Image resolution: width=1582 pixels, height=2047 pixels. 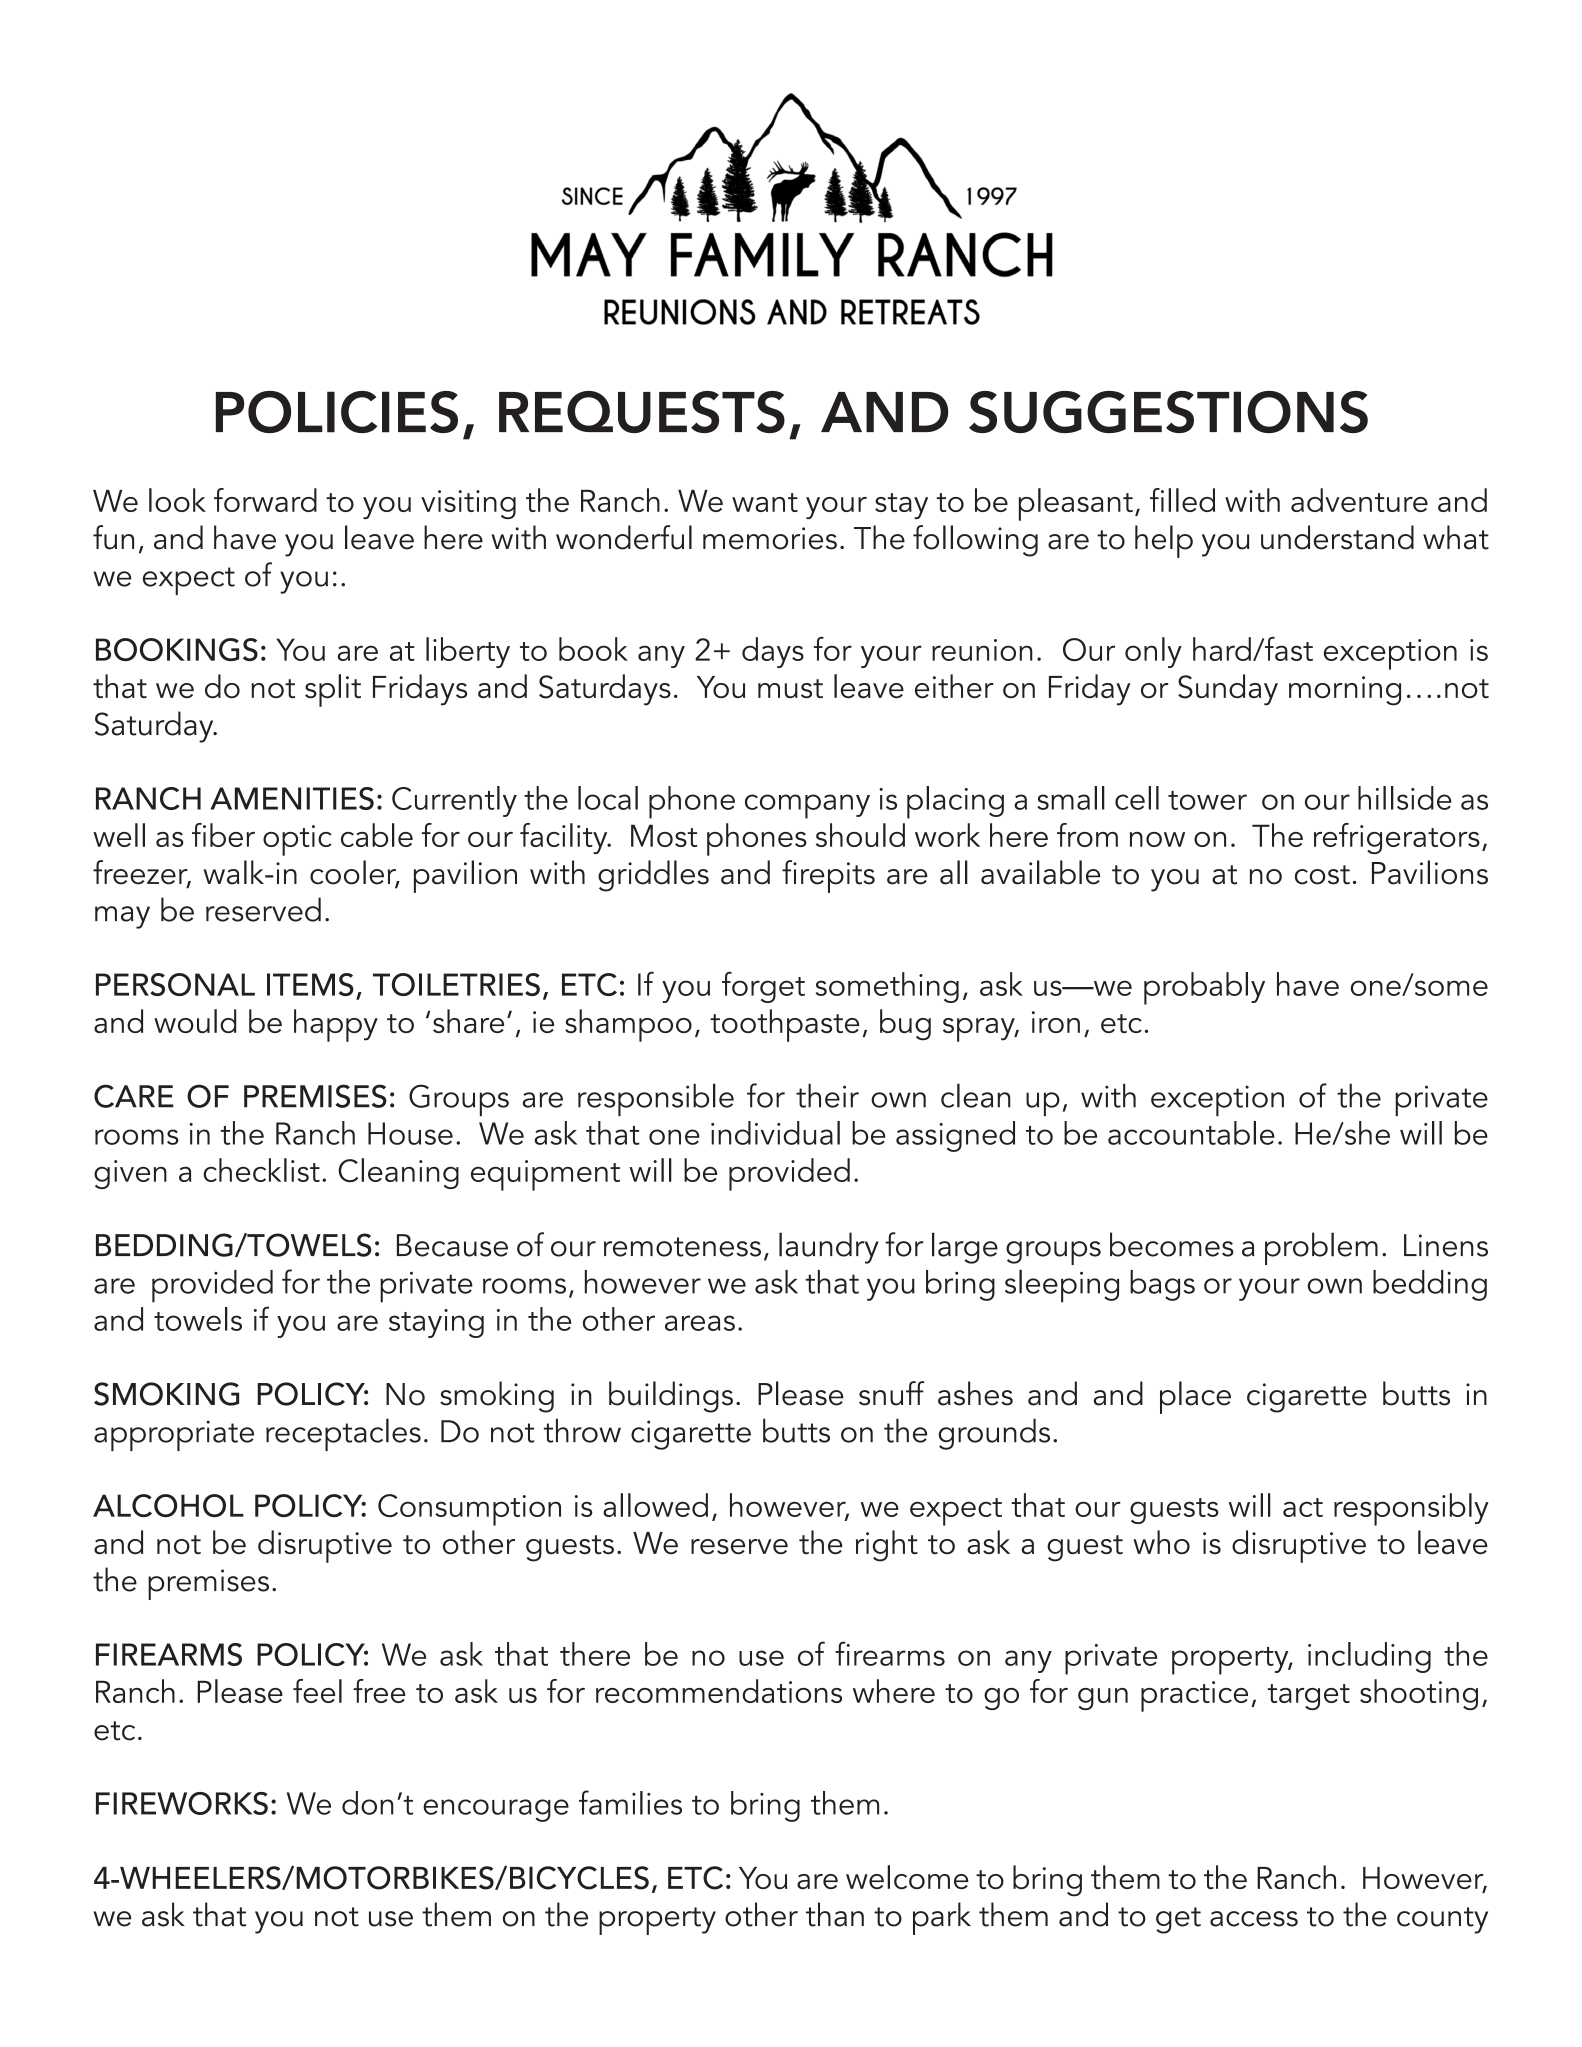 I want to click on accountable, so click(x=1191, y=1133).
